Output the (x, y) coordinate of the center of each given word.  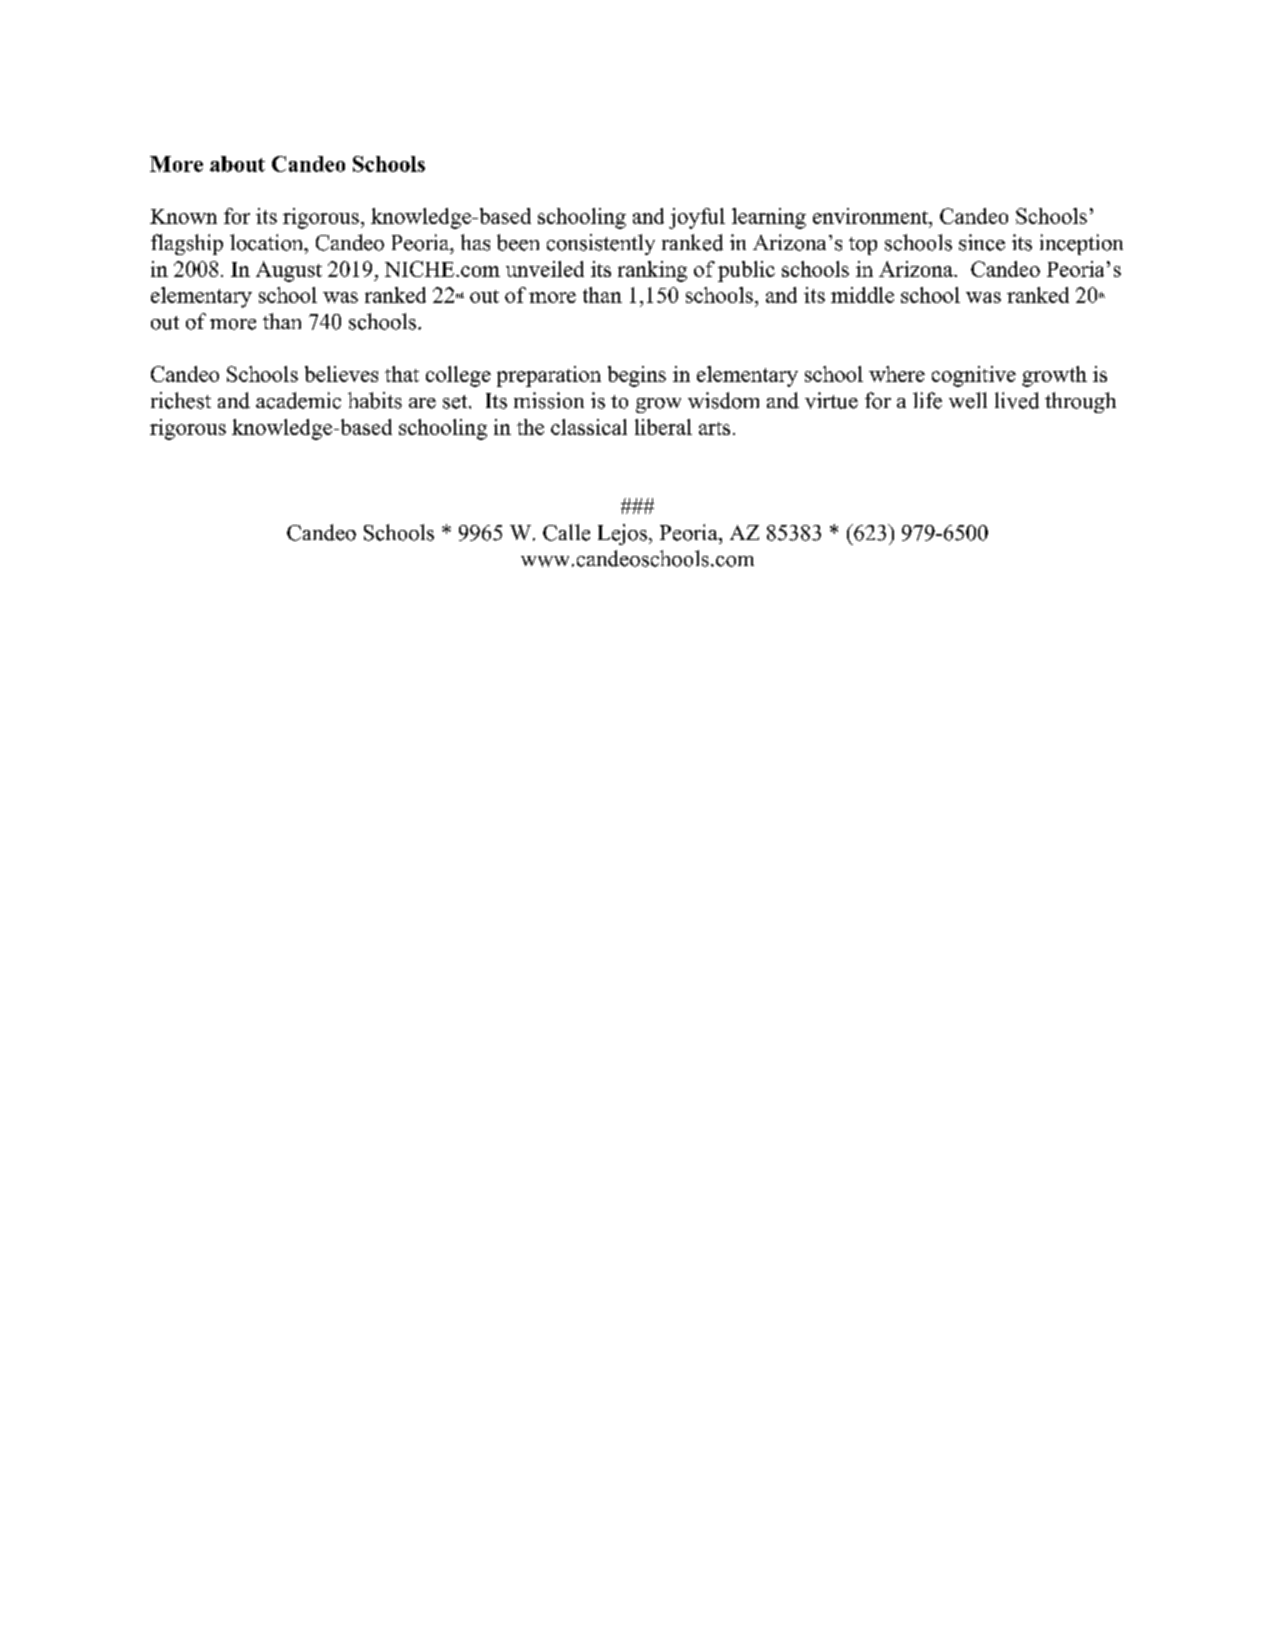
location (268, 242)
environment (871, 216)
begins (637, 376)
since (982, 242)
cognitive (974, 376)
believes (341, 374)
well (968, 400)
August (289, 271)
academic (298, 400)
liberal (663, 427)
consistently (601, 244)
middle (862, 295)
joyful (697, 218)
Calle (566, 532)
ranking (652, 271)
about (237, 164)
